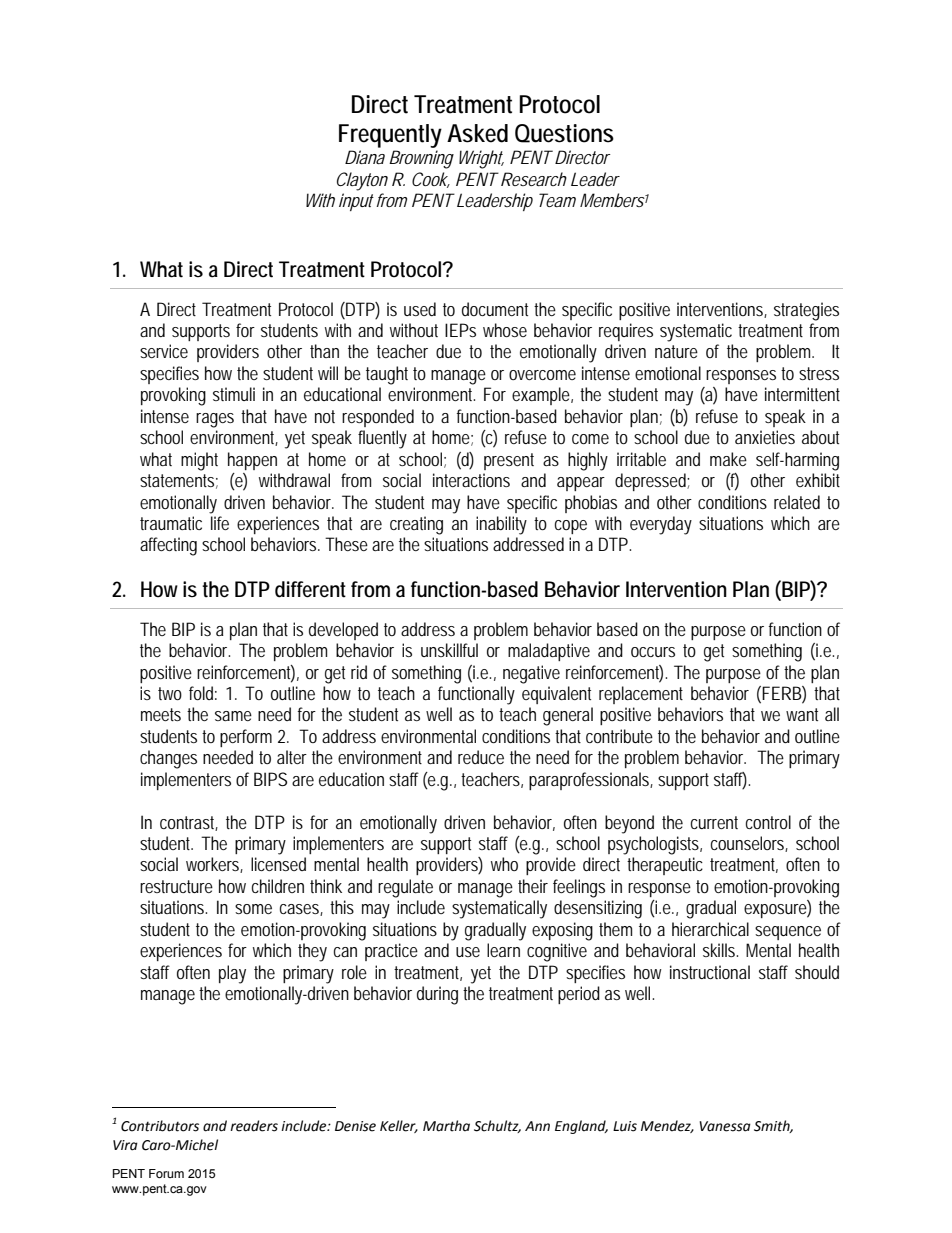 The height and width of the screenshot is (1233, 952). I want to click on Vanessa, so click(725, 1126).
